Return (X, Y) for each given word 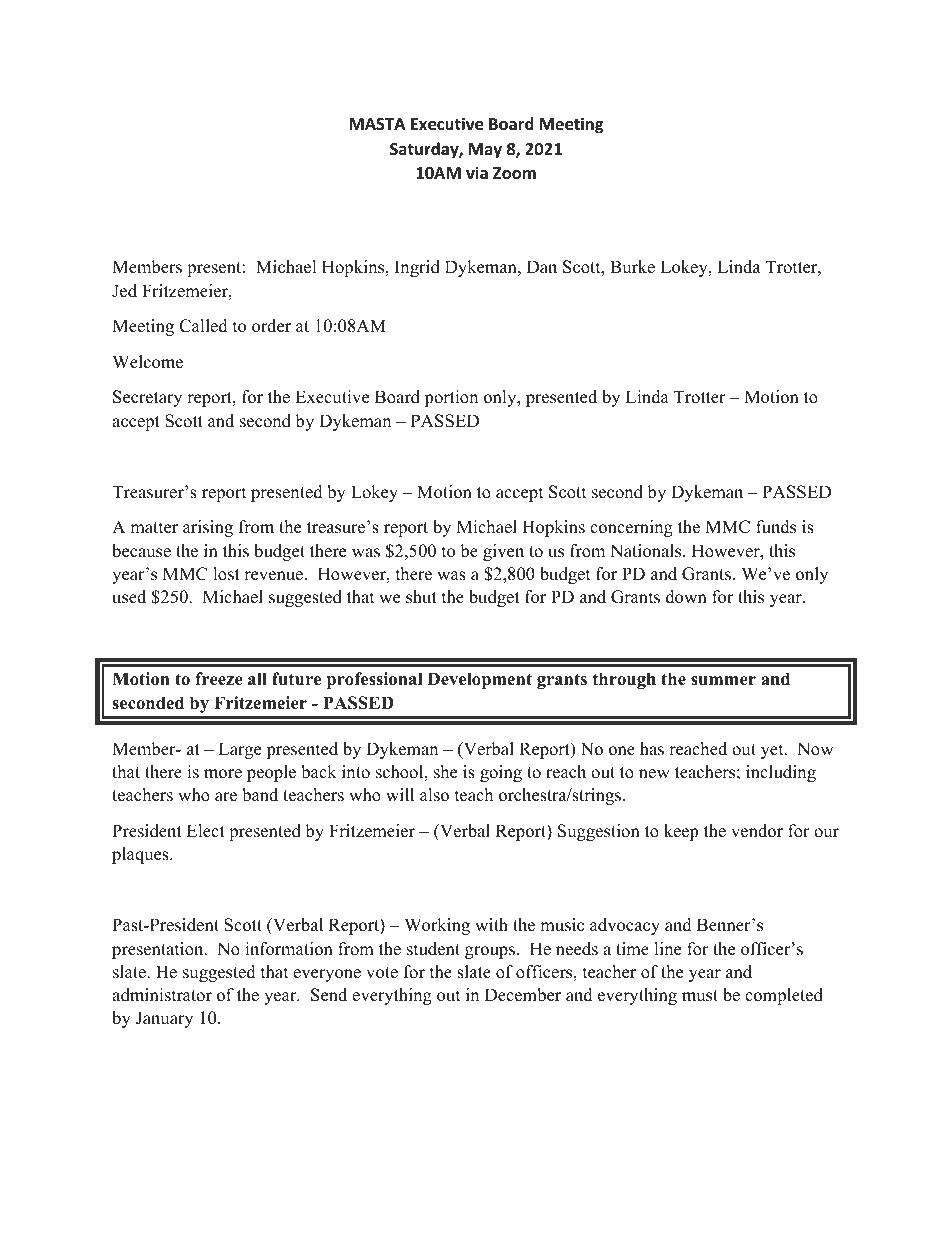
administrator (162, 995)
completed (784, 996)
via (477, 172)
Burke (632, 267)
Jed (124, 291)
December (523, 995)
